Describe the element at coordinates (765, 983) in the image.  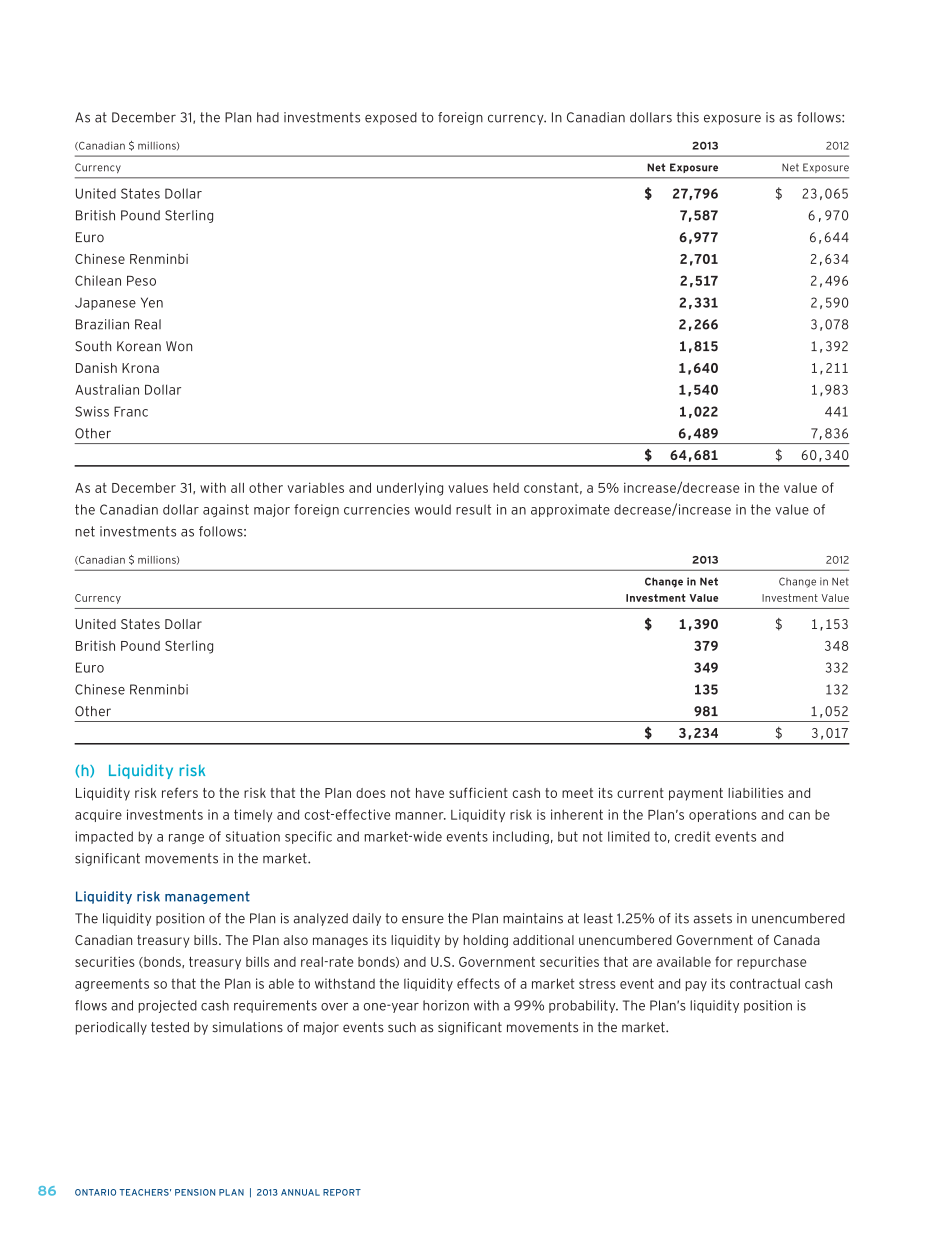
I see `contractual` at that location.
